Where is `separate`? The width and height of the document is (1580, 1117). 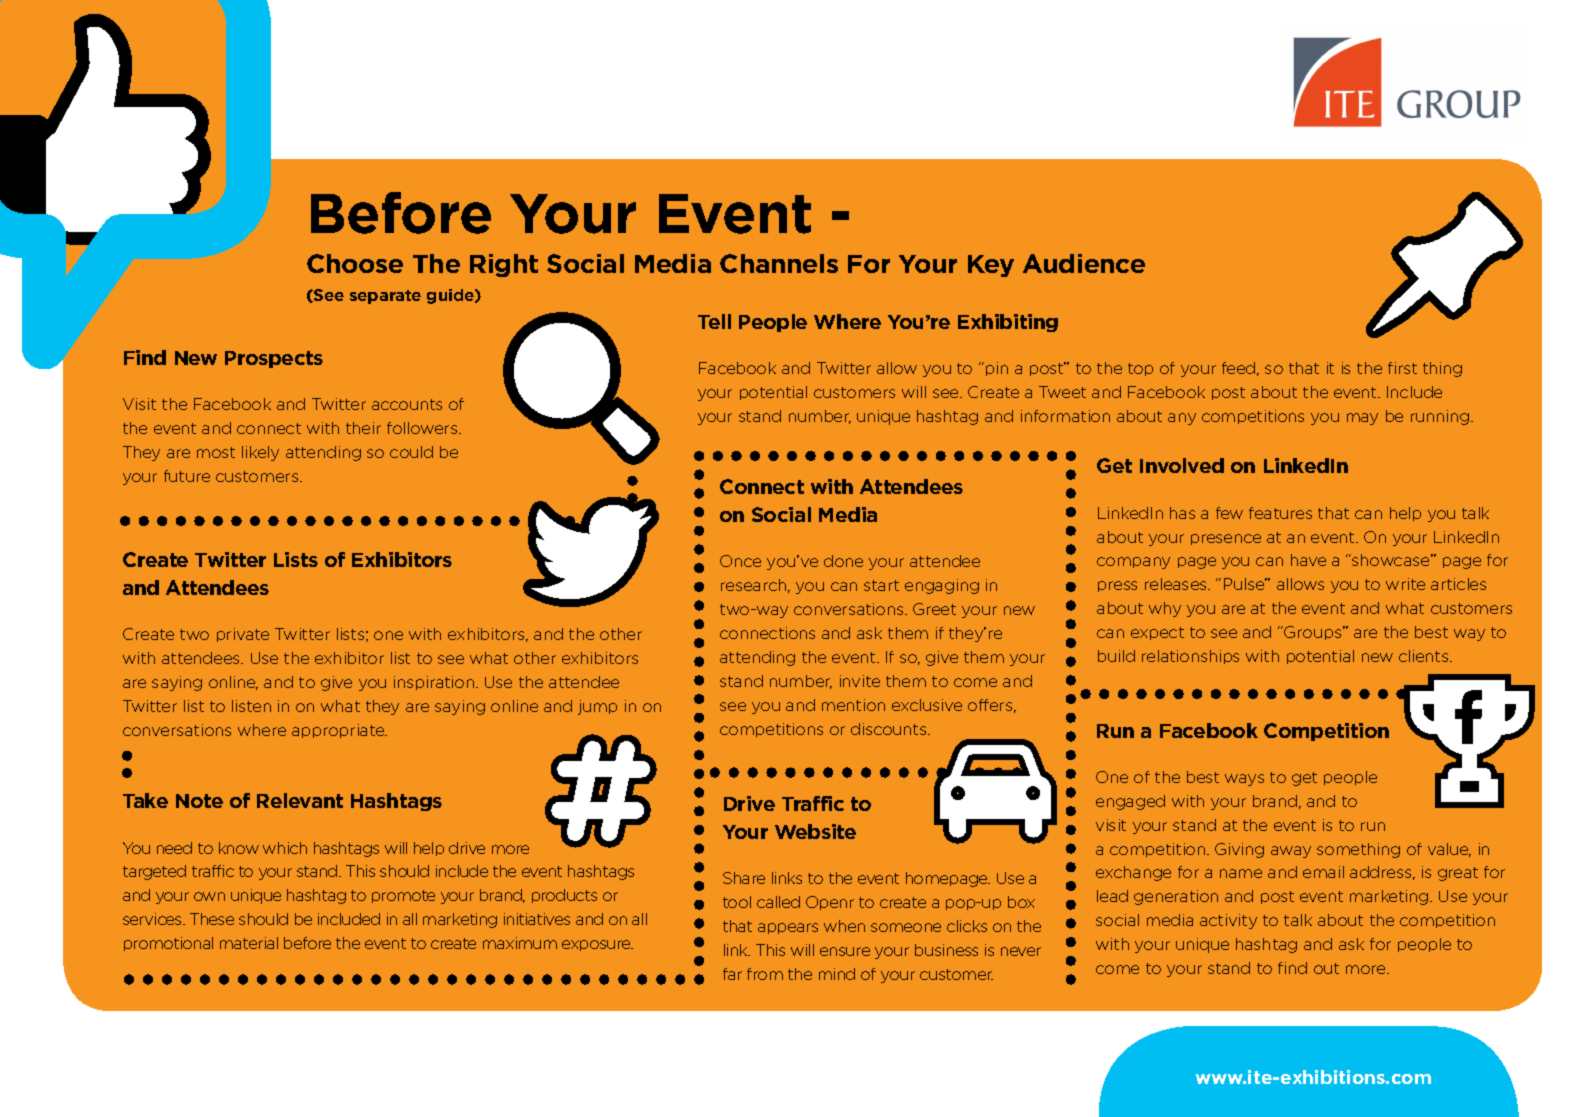
separate is located at coordinates (385, 297).
